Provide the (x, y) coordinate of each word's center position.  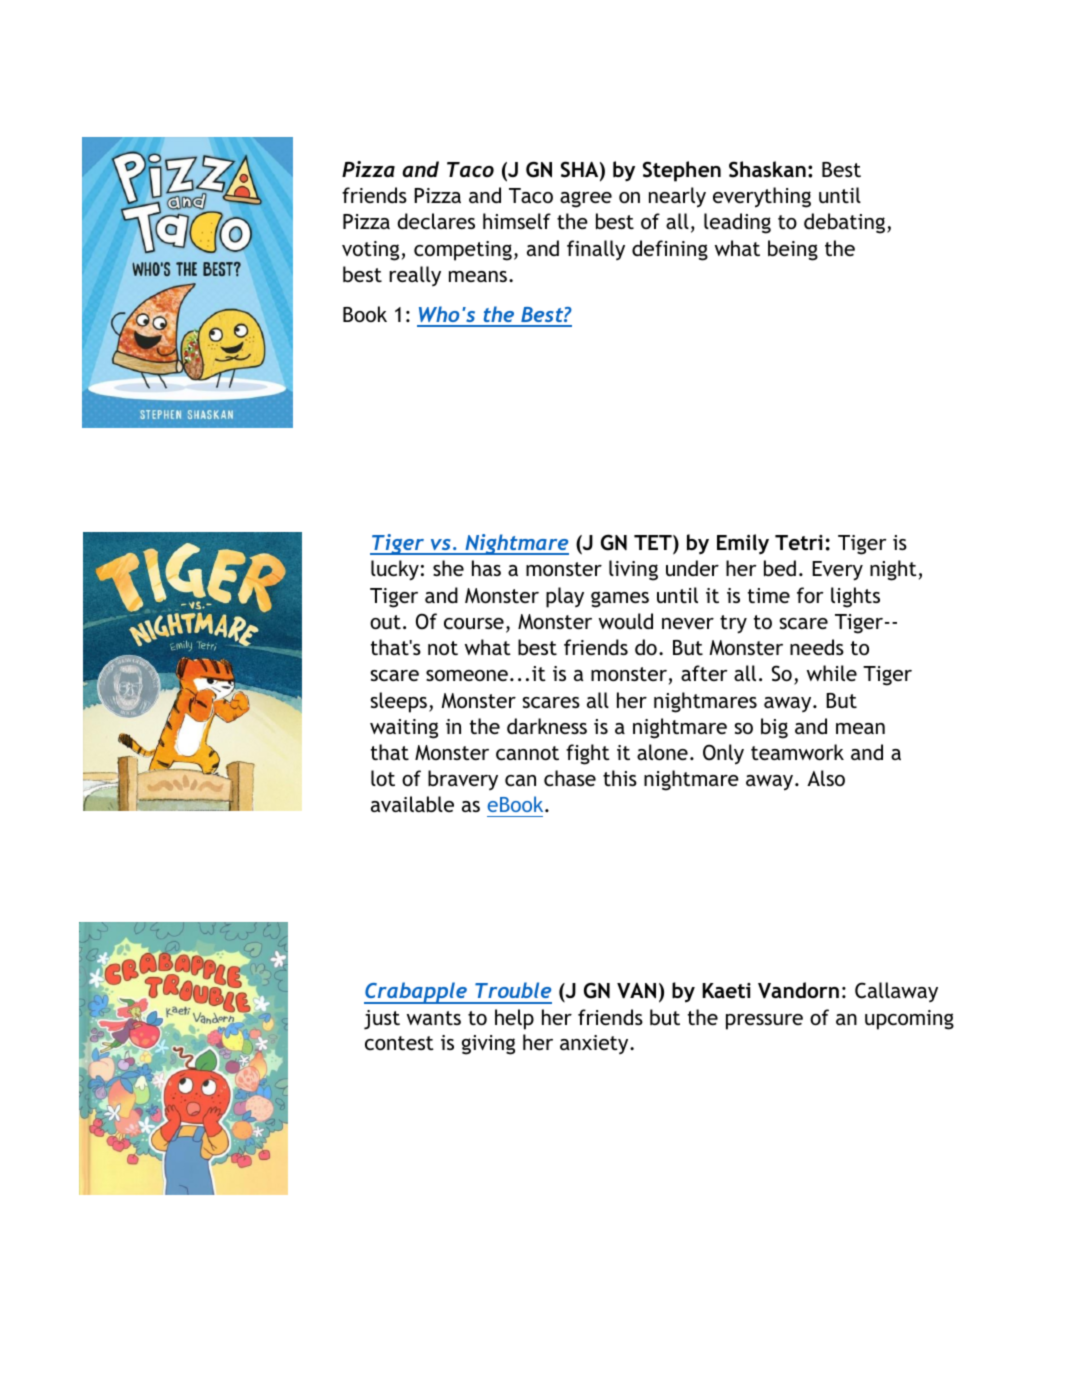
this (620, 778)
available (412, 804)
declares (436, 221)
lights (855, 597)
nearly (677, 197)
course (474, 623)
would (626, 621)
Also (826, 778)
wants (434, 1018)
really (415, 276)
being (793, 250)
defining (670, 250)
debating (846, 223)
